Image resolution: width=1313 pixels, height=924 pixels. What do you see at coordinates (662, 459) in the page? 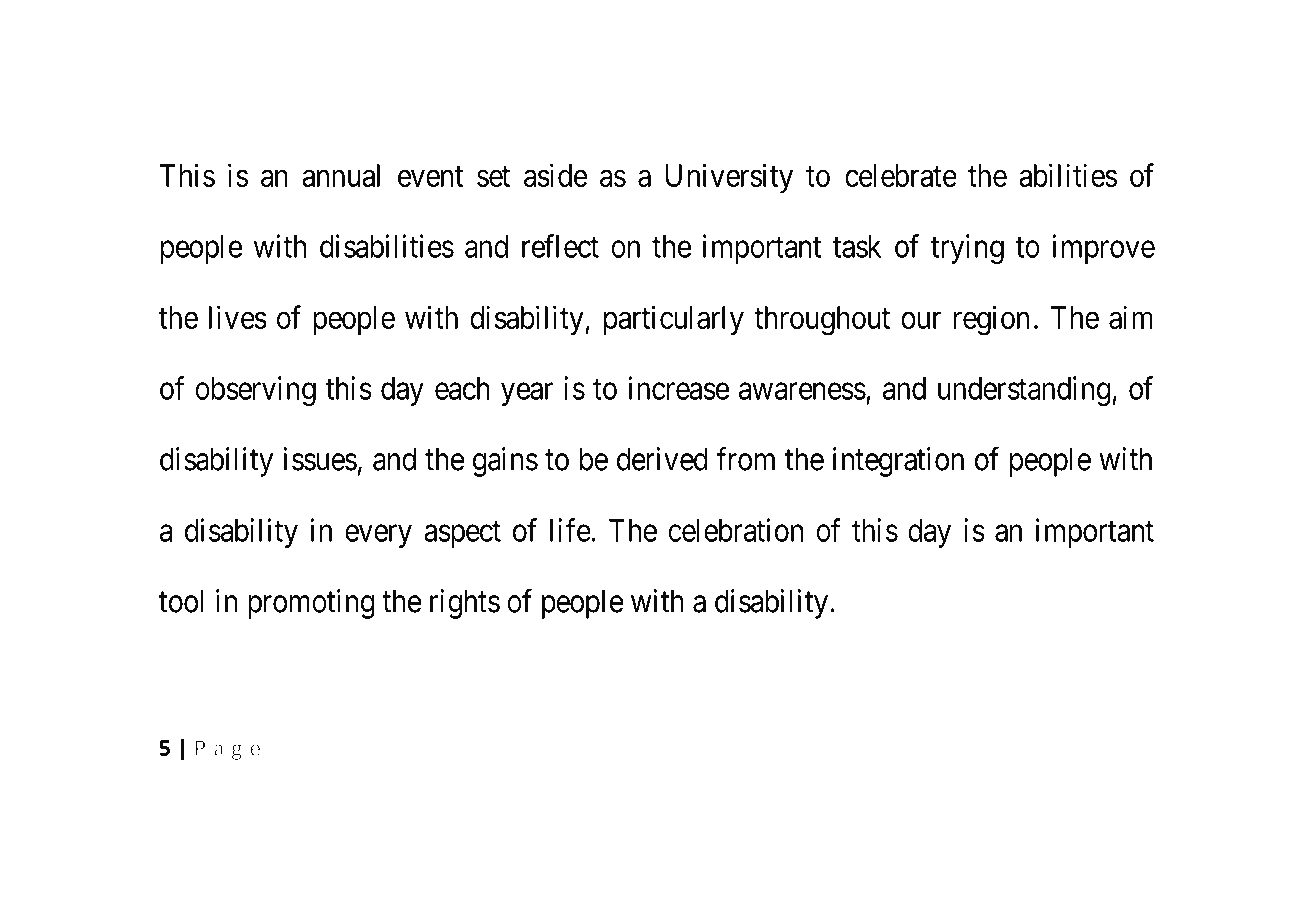
I see `derived` at bounding box center [662, 459].
